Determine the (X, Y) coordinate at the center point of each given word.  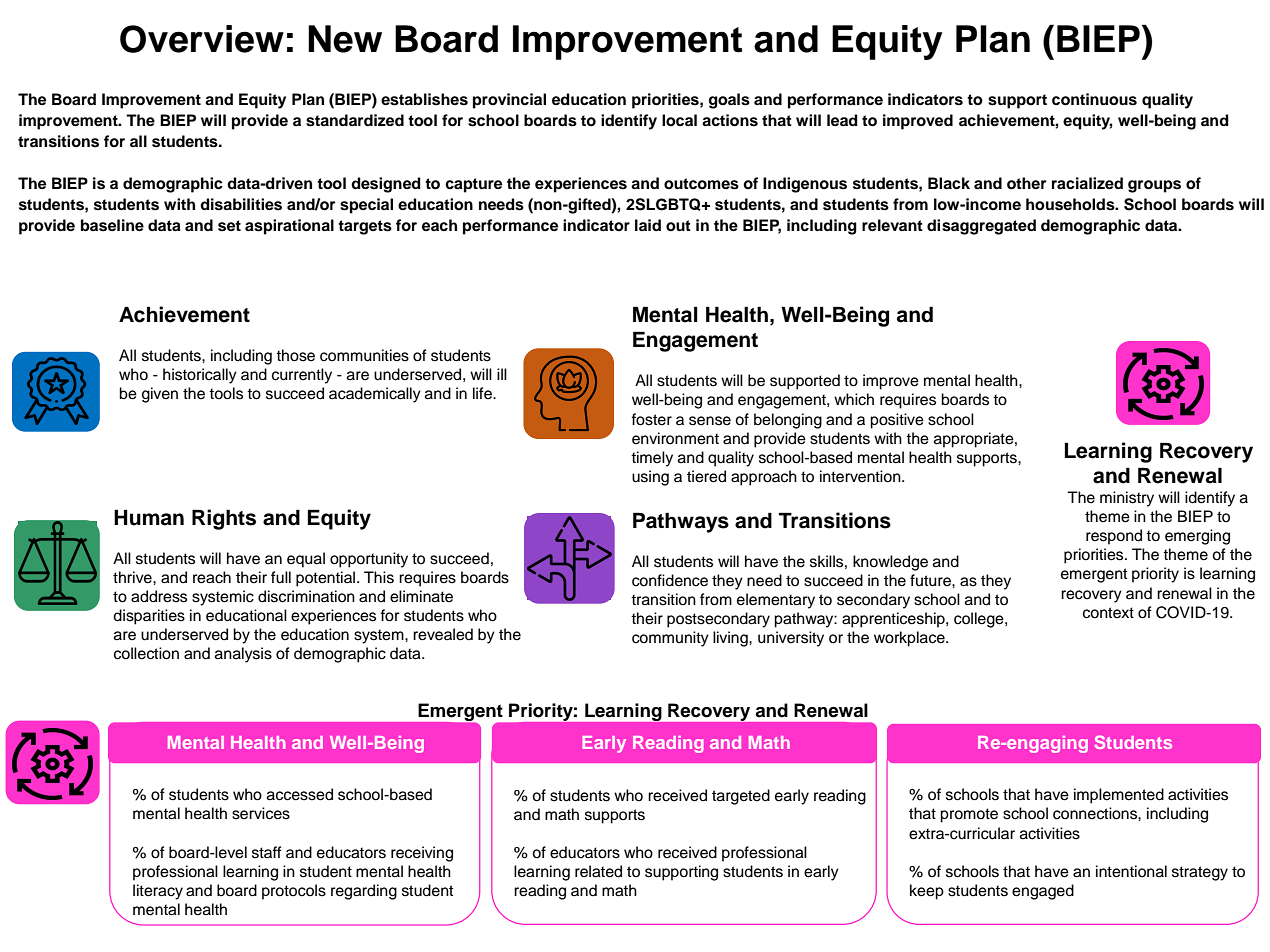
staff (267, 852)
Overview (202, 39)
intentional (1131, 871)
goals (729, 101)
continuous (1094, 99)
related (598, 871)
